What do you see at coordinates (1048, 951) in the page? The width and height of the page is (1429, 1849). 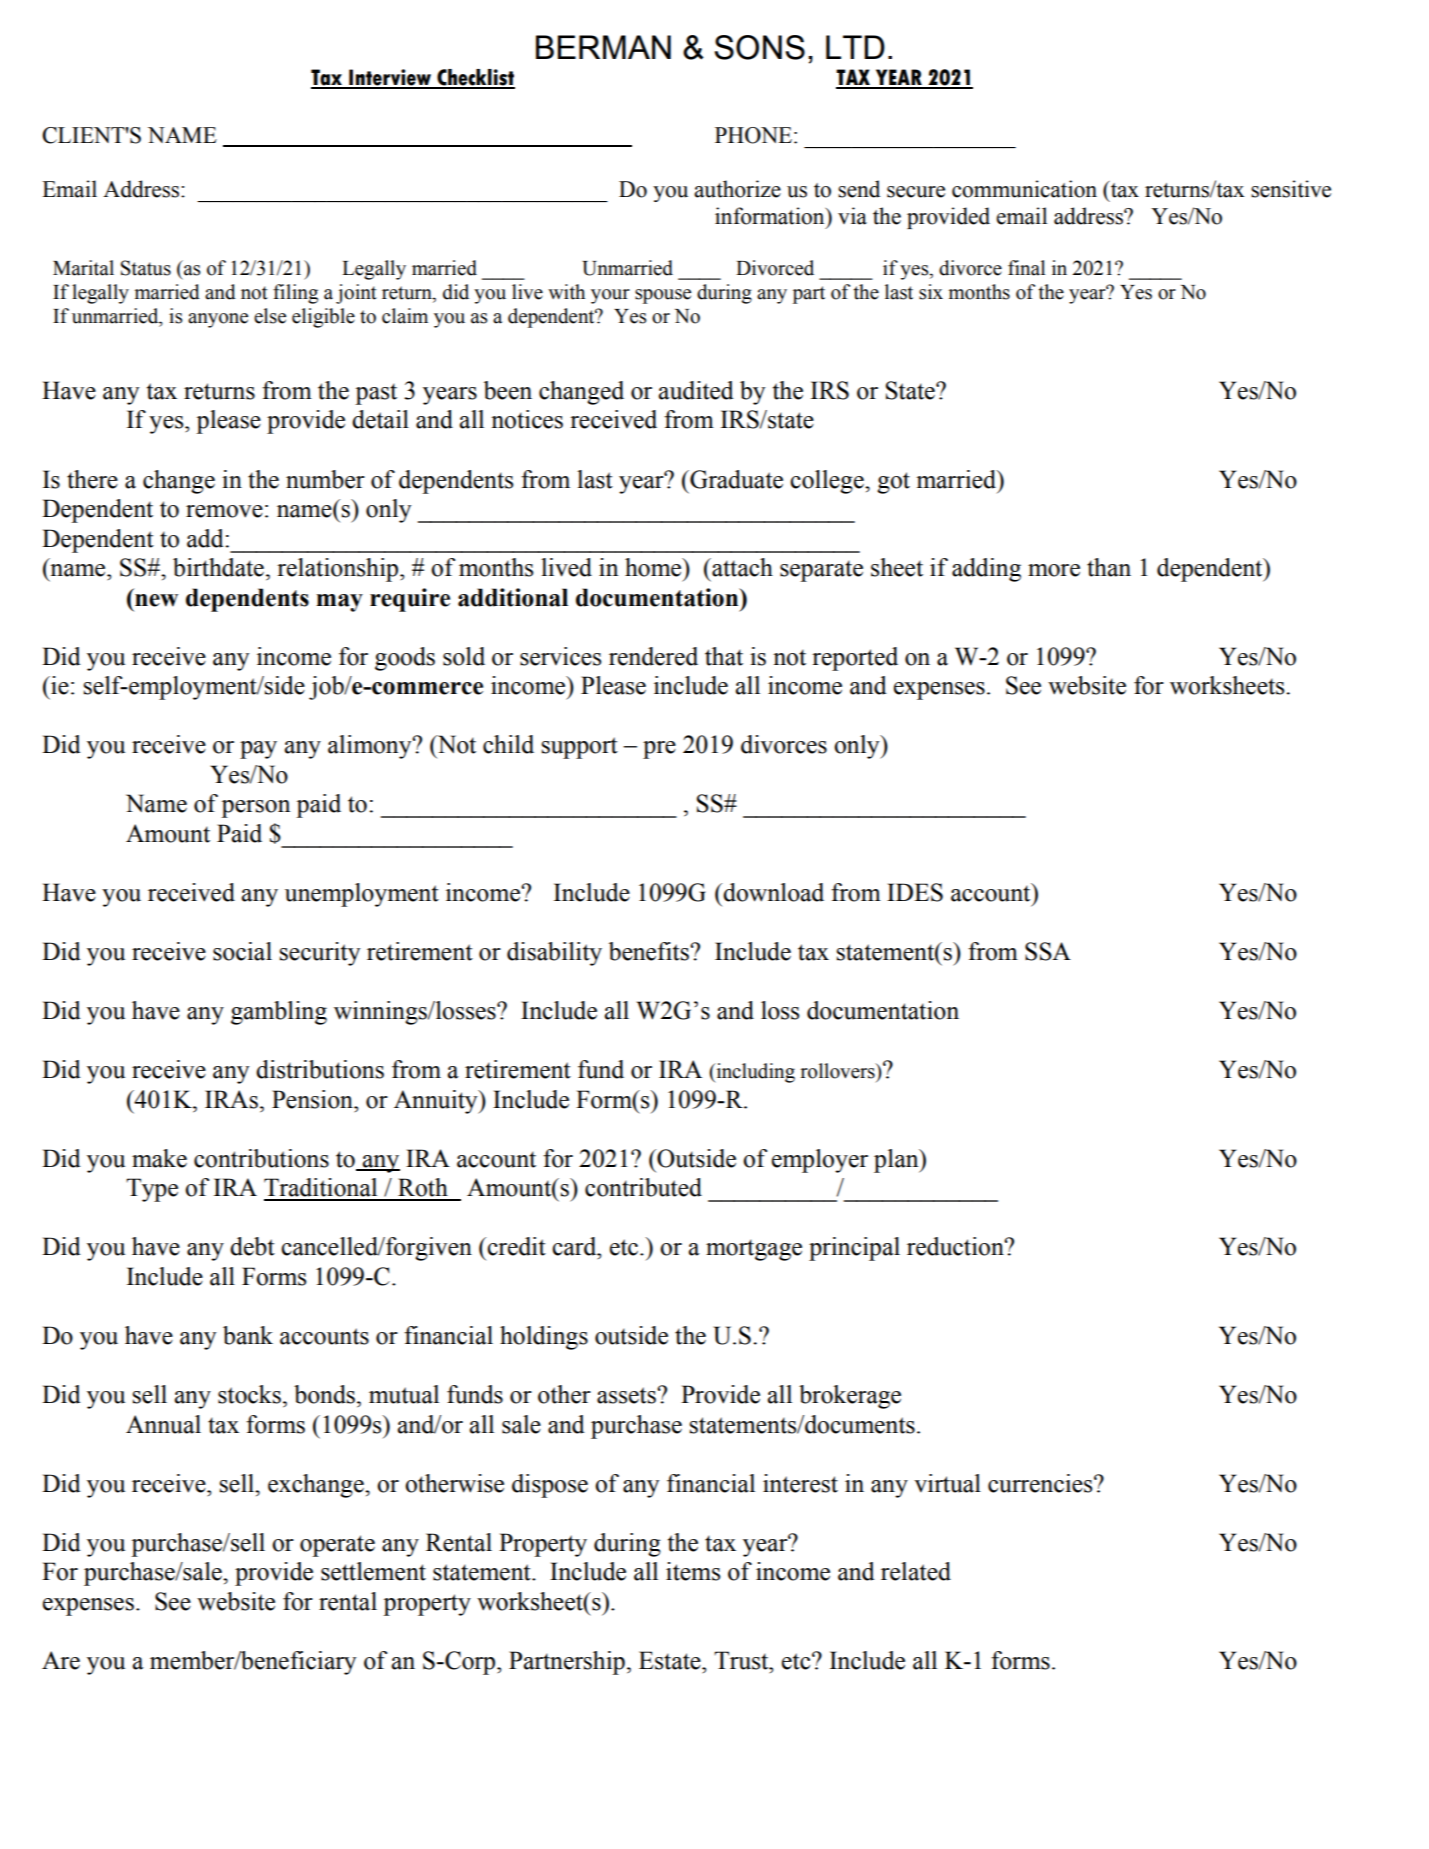 I see `SSA` at bounding box center [1048, 951].
